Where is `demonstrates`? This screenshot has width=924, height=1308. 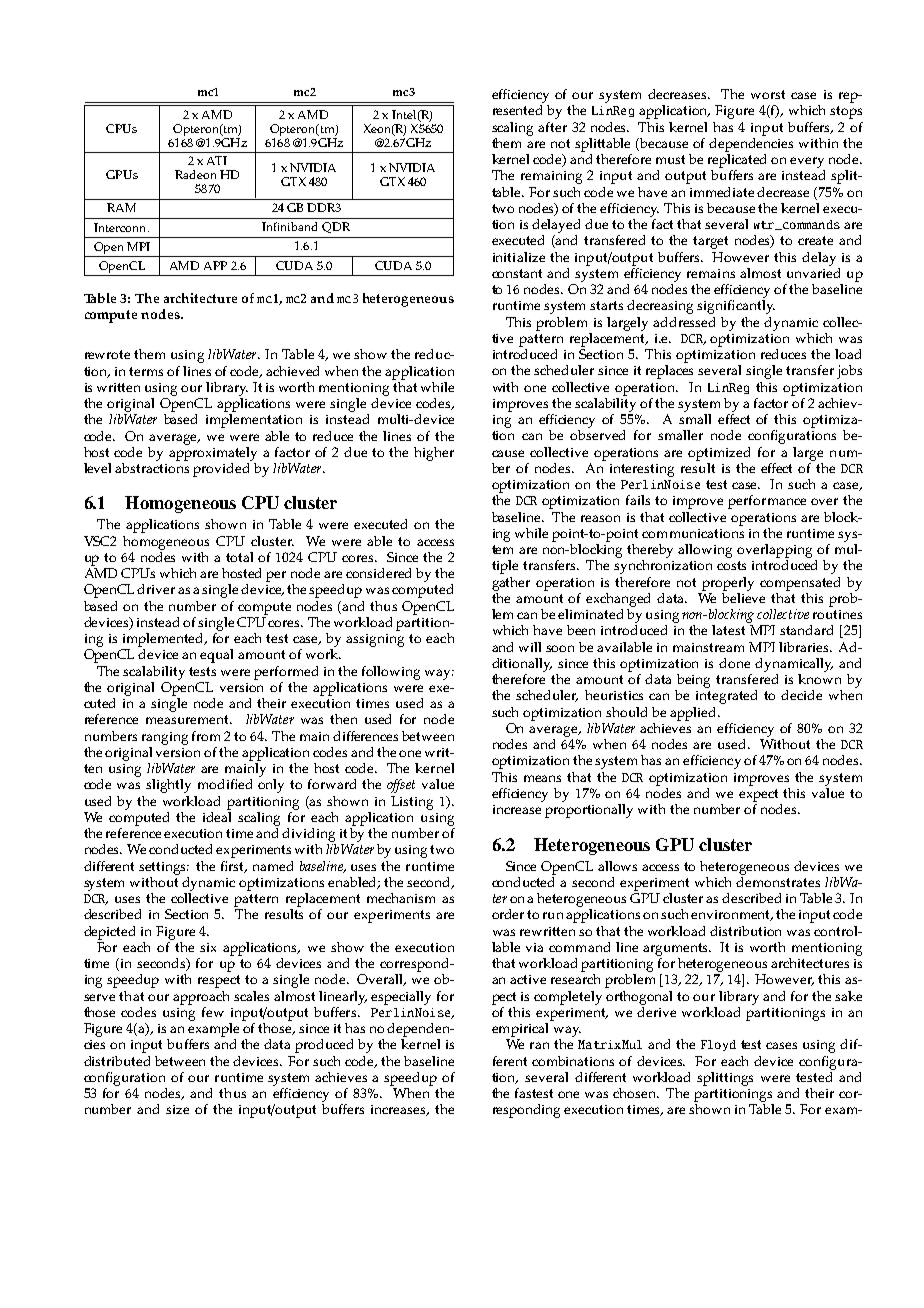
demonstrates is located at coordinates (778, 880).
